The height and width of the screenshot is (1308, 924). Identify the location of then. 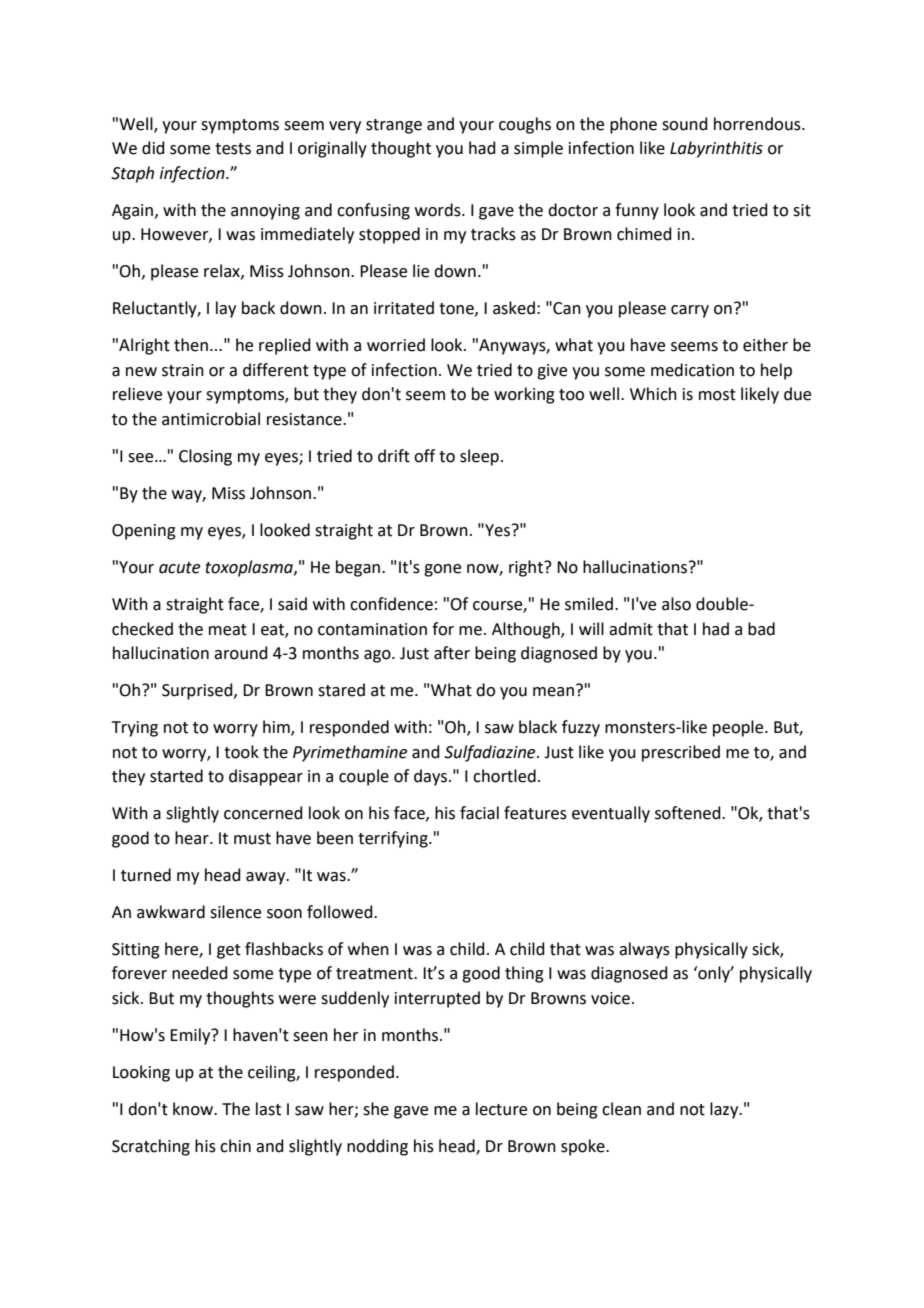
(191, 345).
